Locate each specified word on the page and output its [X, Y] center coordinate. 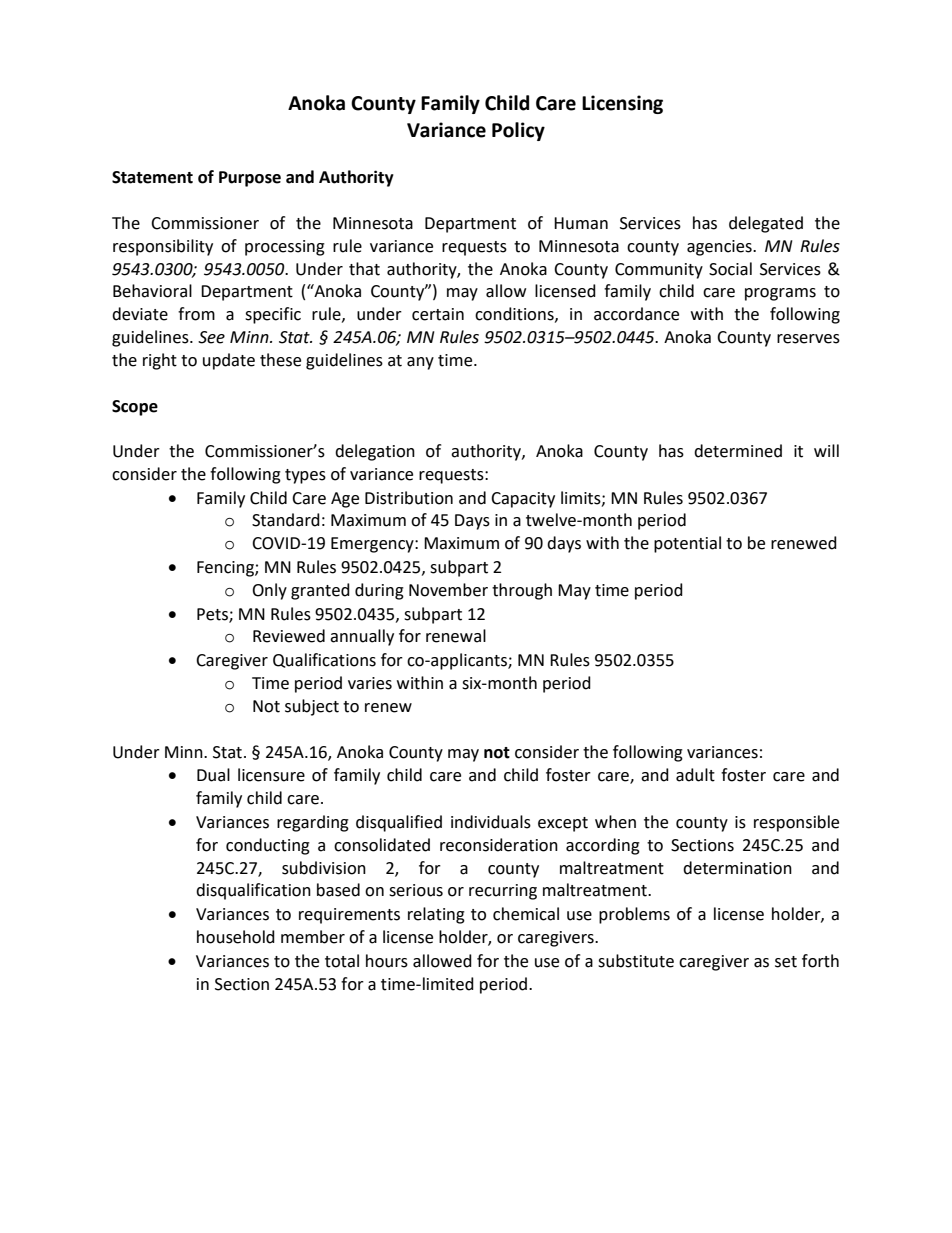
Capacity [523, 500]
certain [438, 314]
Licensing [622, 104]
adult [695, 775]
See [211, 337]
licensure [271, 775]
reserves [808, 339]
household [236, 937]
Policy [518, 131]
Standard [286, 520]
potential [687, 544]
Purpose [250, 179]
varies [370, 683]
